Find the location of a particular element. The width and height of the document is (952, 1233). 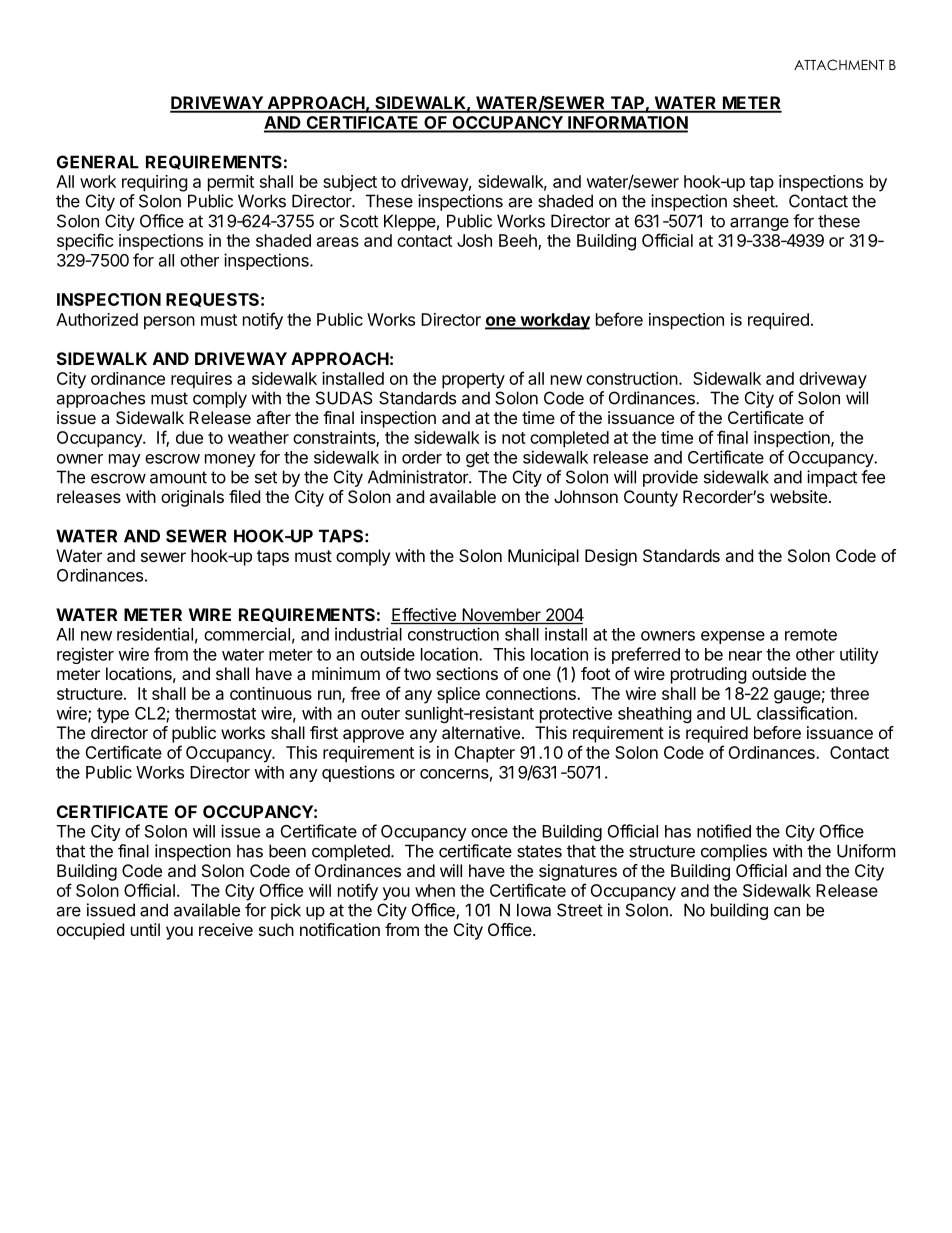

subject is located at coordinates (350, 183).
